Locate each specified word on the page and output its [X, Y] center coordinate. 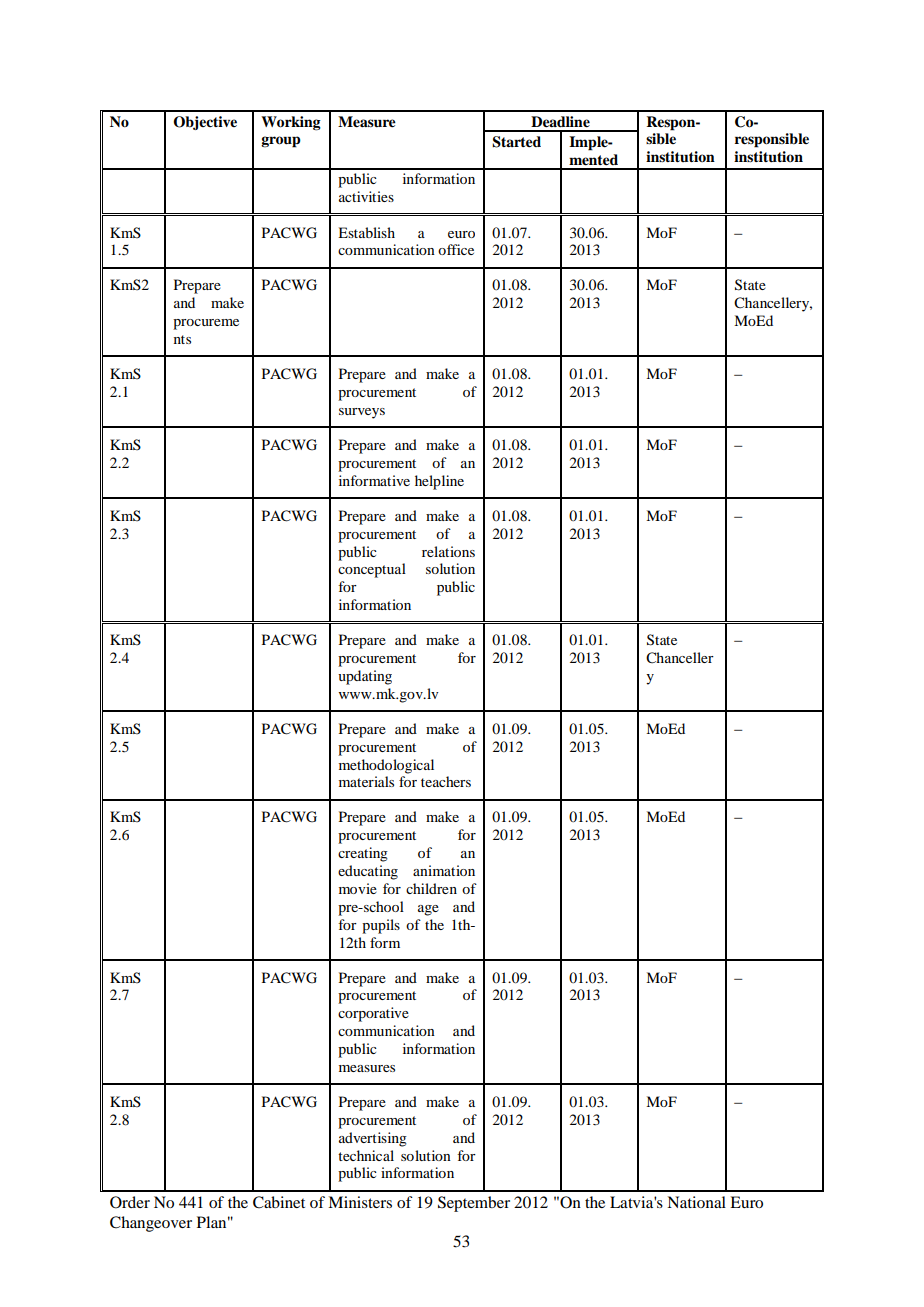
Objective [205, 123]
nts [182, 339]
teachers [446, 781]
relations [448, 551]
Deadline [560, 122]
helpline [439, 482]
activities [366, 196]
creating [363, 854]
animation [444, 870]
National [696, 1202]
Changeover [151, 1224]
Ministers [360, 1202]
